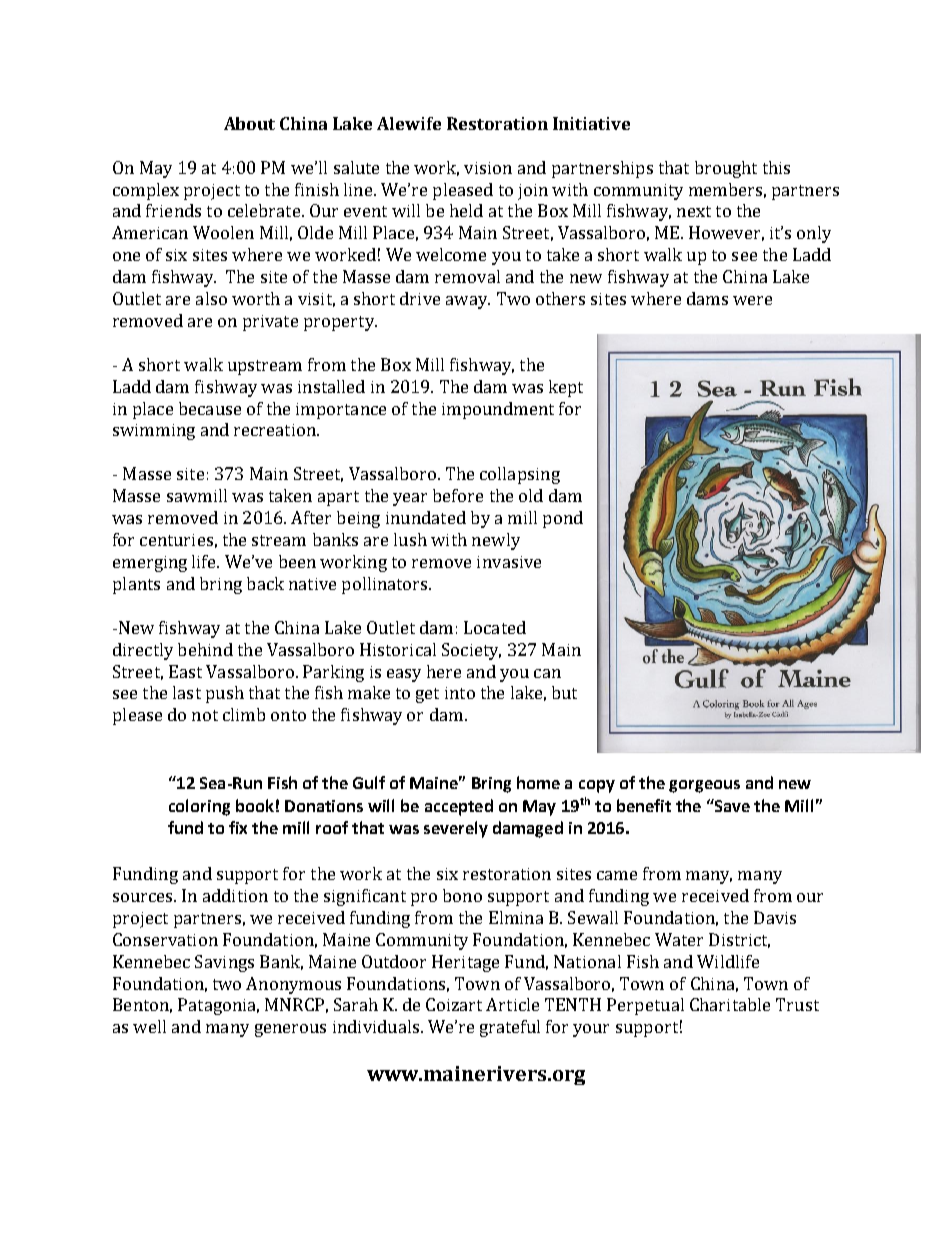 Image resolution: width=952 pixels, height=1233 pixels. Describe the element at coordinates (488, 168) in the image. I see `vision` at that location.
